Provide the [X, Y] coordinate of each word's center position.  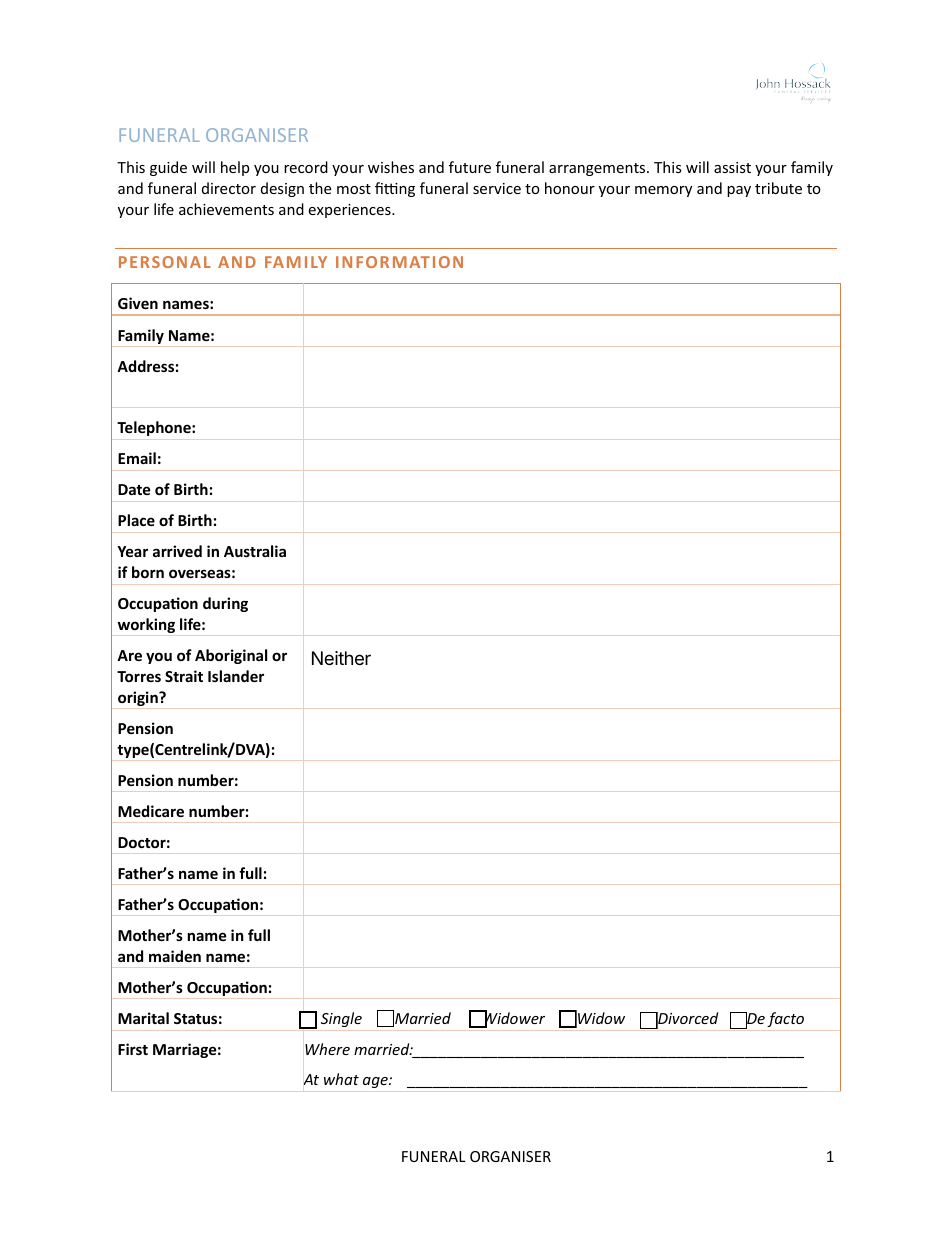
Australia [255, 551]
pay [739, 191]
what [341, 1079]
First [133, 1049]
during [225, 604]
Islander [236, 676]
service [497, 188]
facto [785, 1019]
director [229, 188]
